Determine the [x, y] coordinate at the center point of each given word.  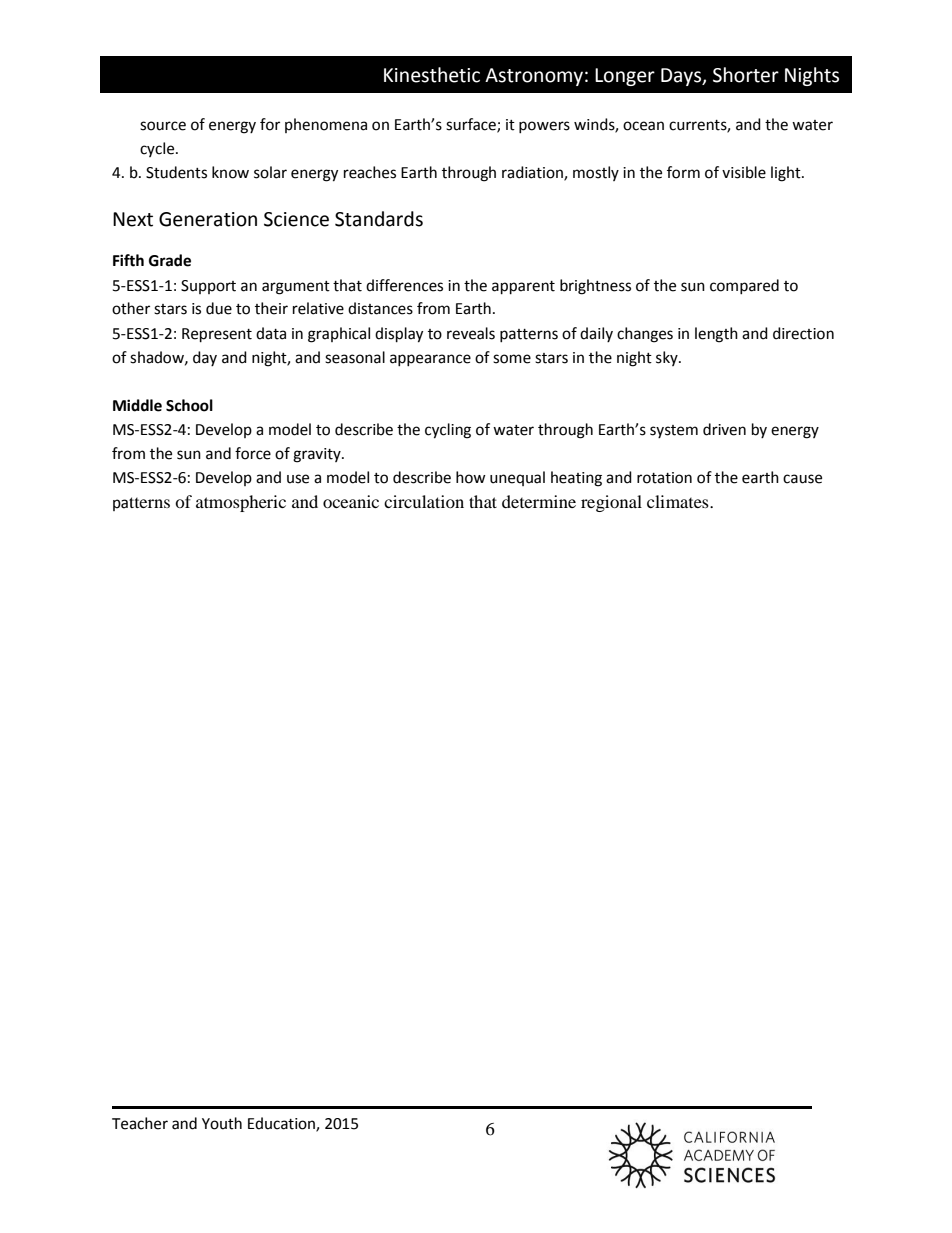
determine [539, 501]
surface [472, 125]
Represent [217, 335]
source [163, 126]
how [471, 477]
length [716, 335]
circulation [424, 501]
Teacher [140, 1123]
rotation [664, 478]
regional [611, 503]
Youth [222, 1123]
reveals [471, 333]
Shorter [746, 75]
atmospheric [241, 503]
